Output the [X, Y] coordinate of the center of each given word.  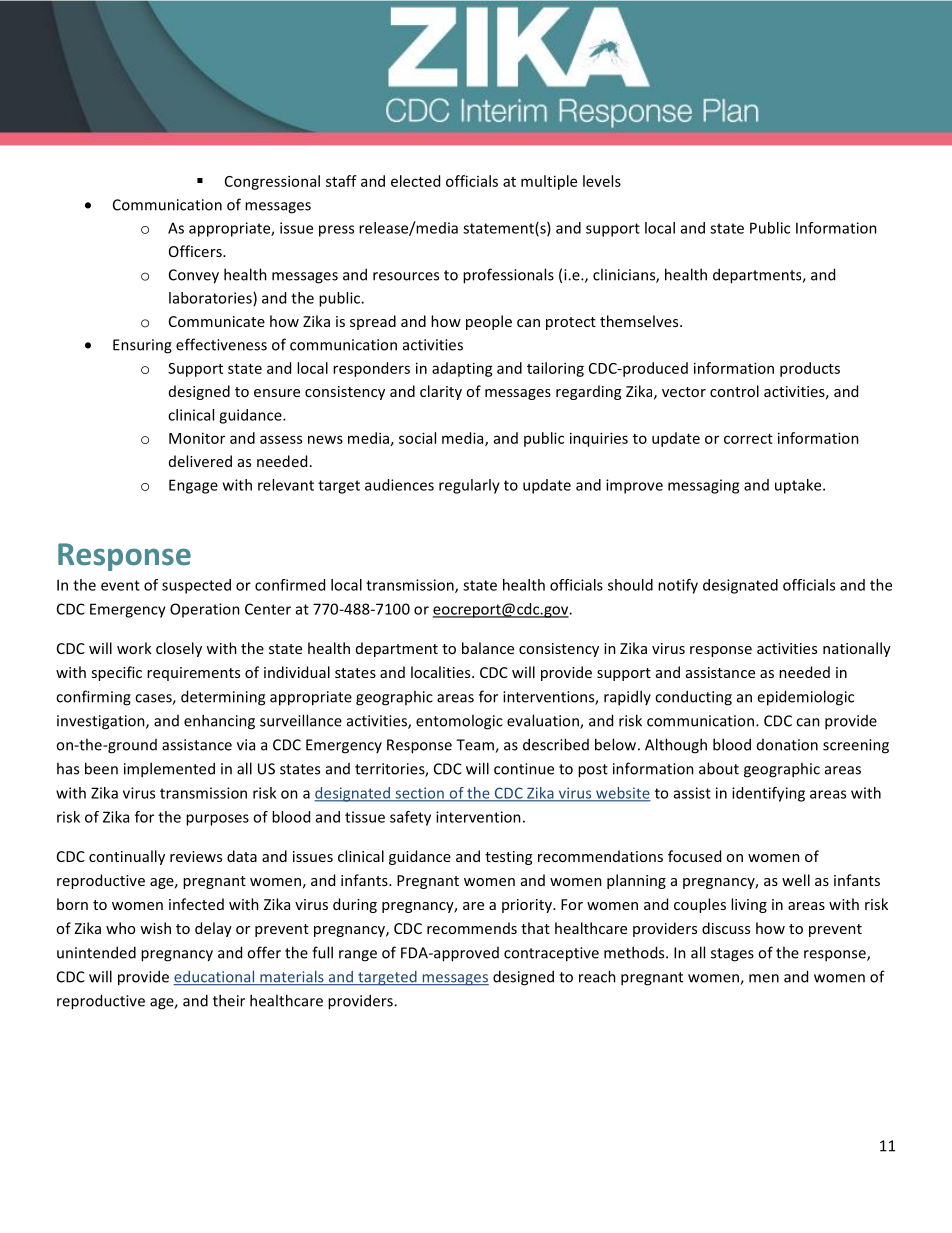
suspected [196, 586]
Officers [196, 251]
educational [215, 977]
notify [678, 586]
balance [488, 648]
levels [602, 181]
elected [415, 181]
